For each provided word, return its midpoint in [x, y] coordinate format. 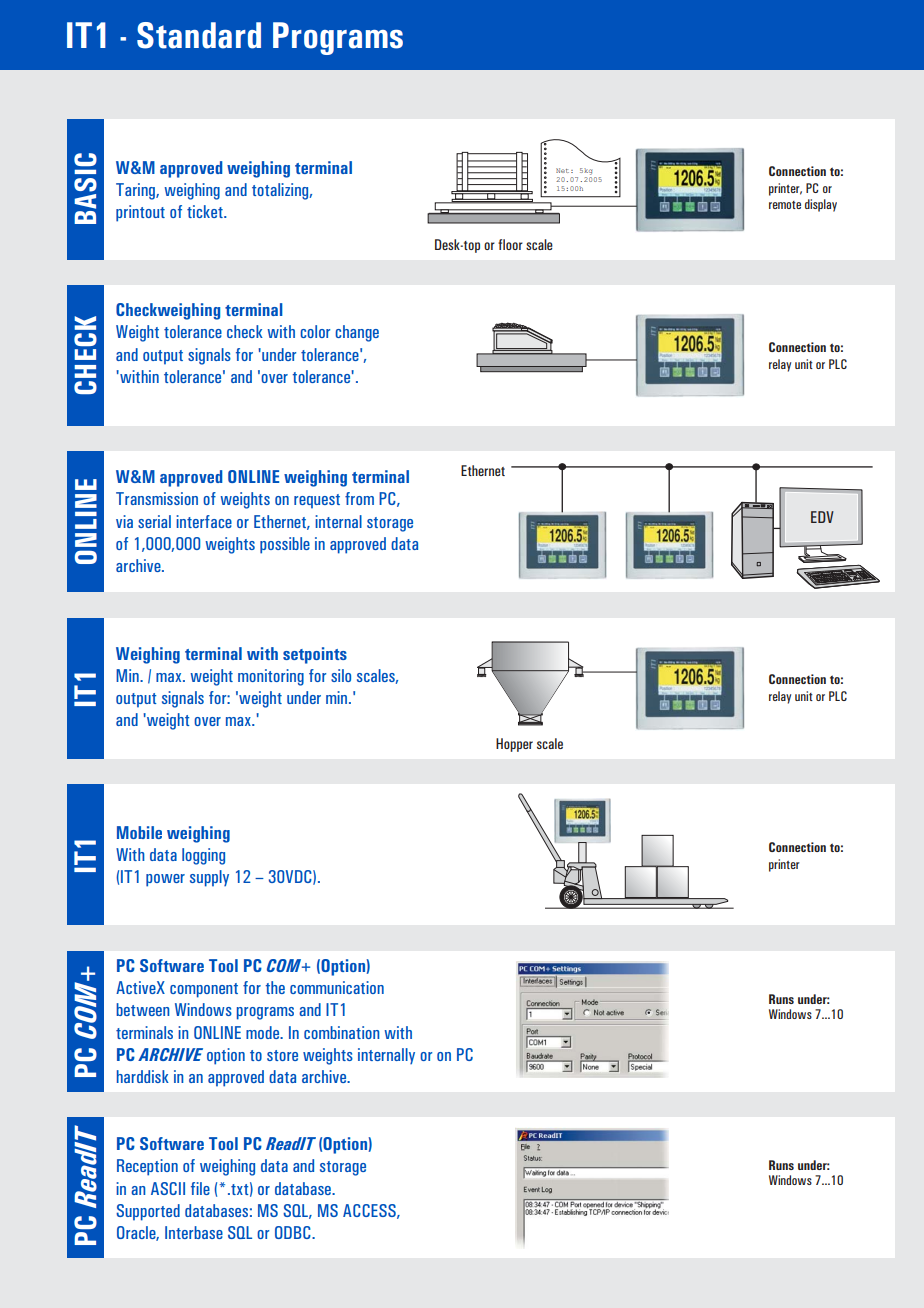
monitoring [271, 677]
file [200, 1188]
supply [209, 878]
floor [510, 244]
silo [341, 675]
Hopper [514, 745]
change [357, 333]
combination [342, 1032]
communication [337, 987]
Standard [199, 35]
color [315, 331]
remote [785, 205]
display [821, 205]
